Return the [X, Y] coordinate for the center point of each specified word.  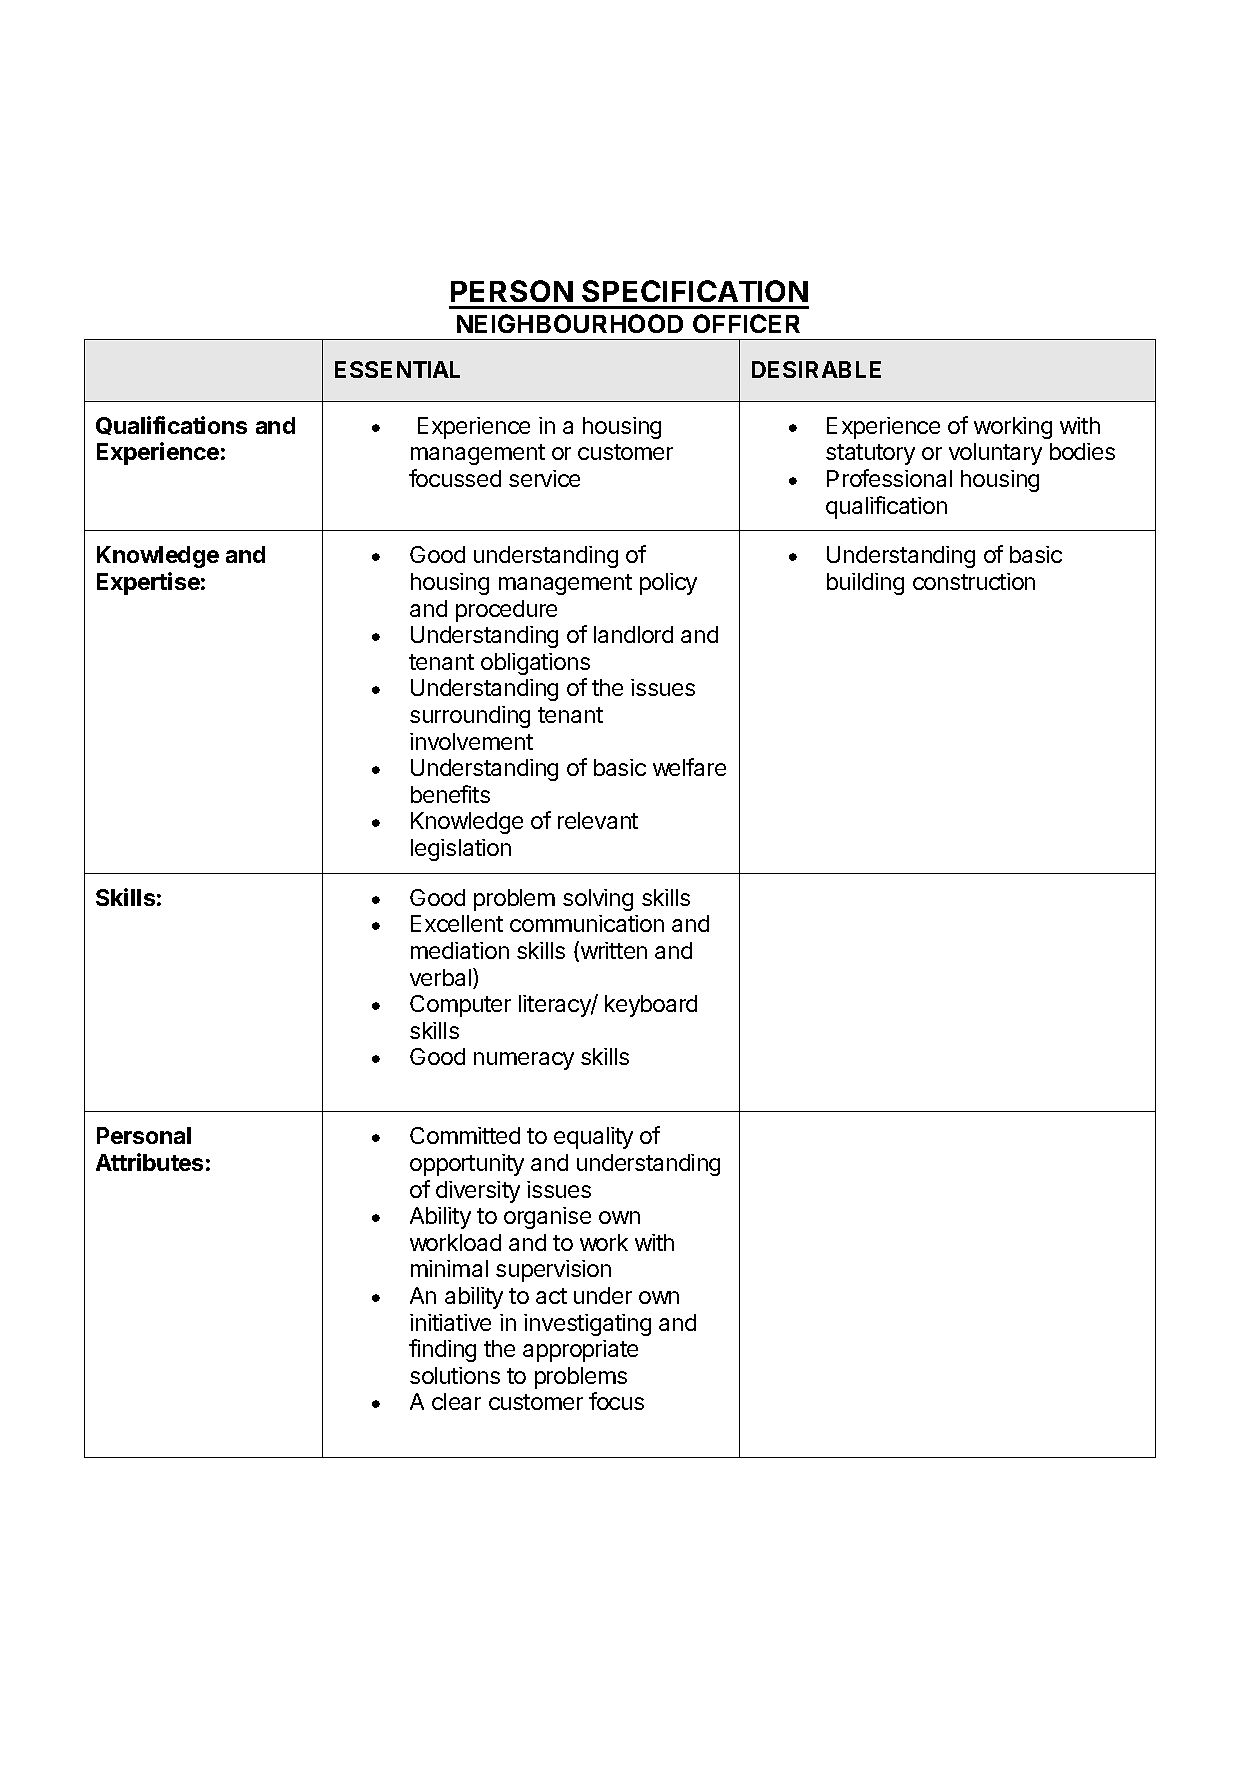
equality [593, 1138]
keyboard [651, 1006]
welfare [689, 767]
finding [442, 1350]
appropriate [580, 1351]
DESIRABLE [816, 369]
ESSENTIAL [397, 369]
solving [598, 900]
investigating [587, 1325]
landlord [633, 634]
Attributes [149, 1162]
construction [974, 581]
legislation [461, 850]
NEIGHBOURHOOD [570, 323]
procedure [506, 611]
